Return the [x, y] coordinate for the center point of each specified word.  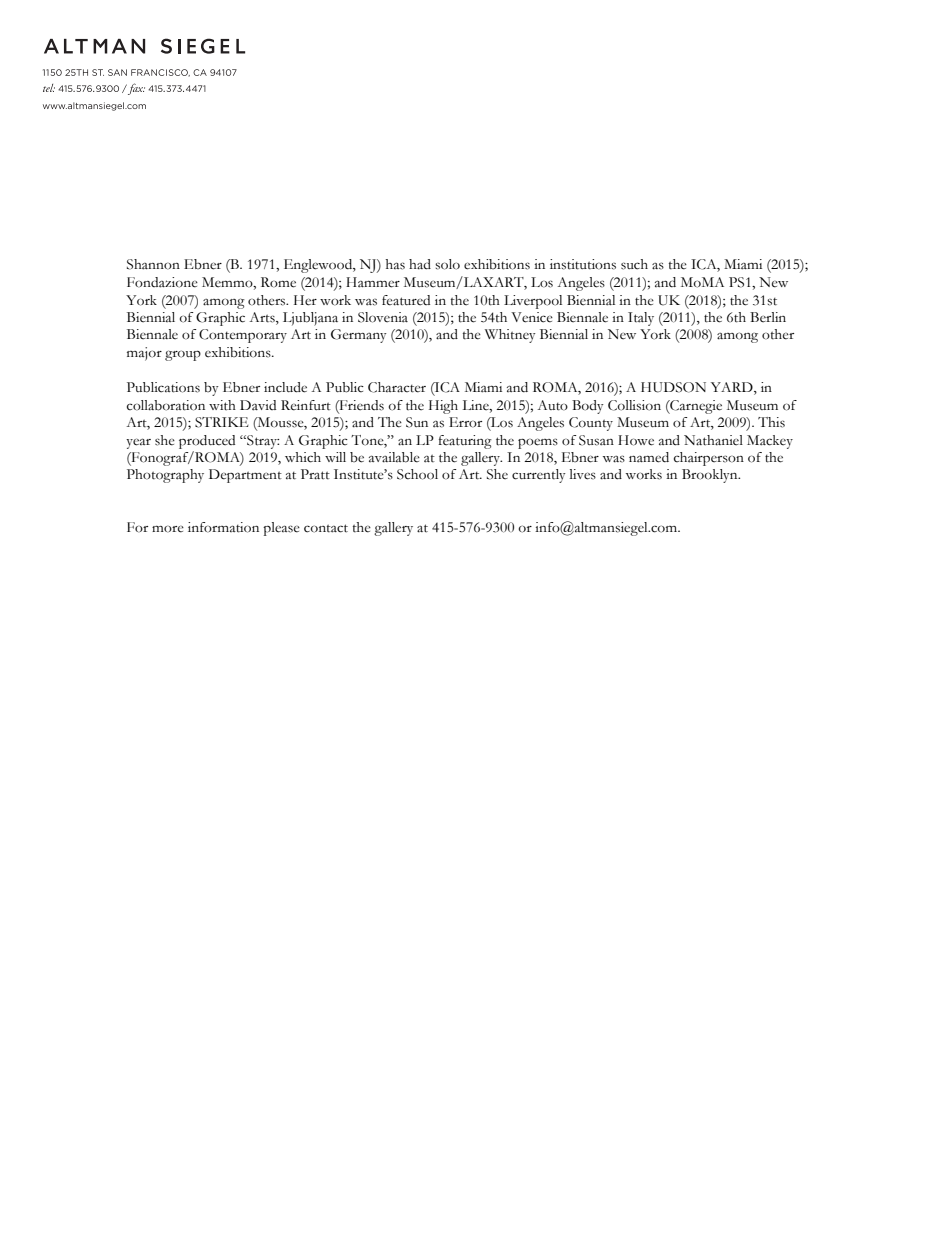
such [634, 264]
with [222, 405]
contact [326, 528]
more [168, 529]
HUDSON [673, 387]
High [443, 407]
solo [447, 264]
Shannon [153, 264]
